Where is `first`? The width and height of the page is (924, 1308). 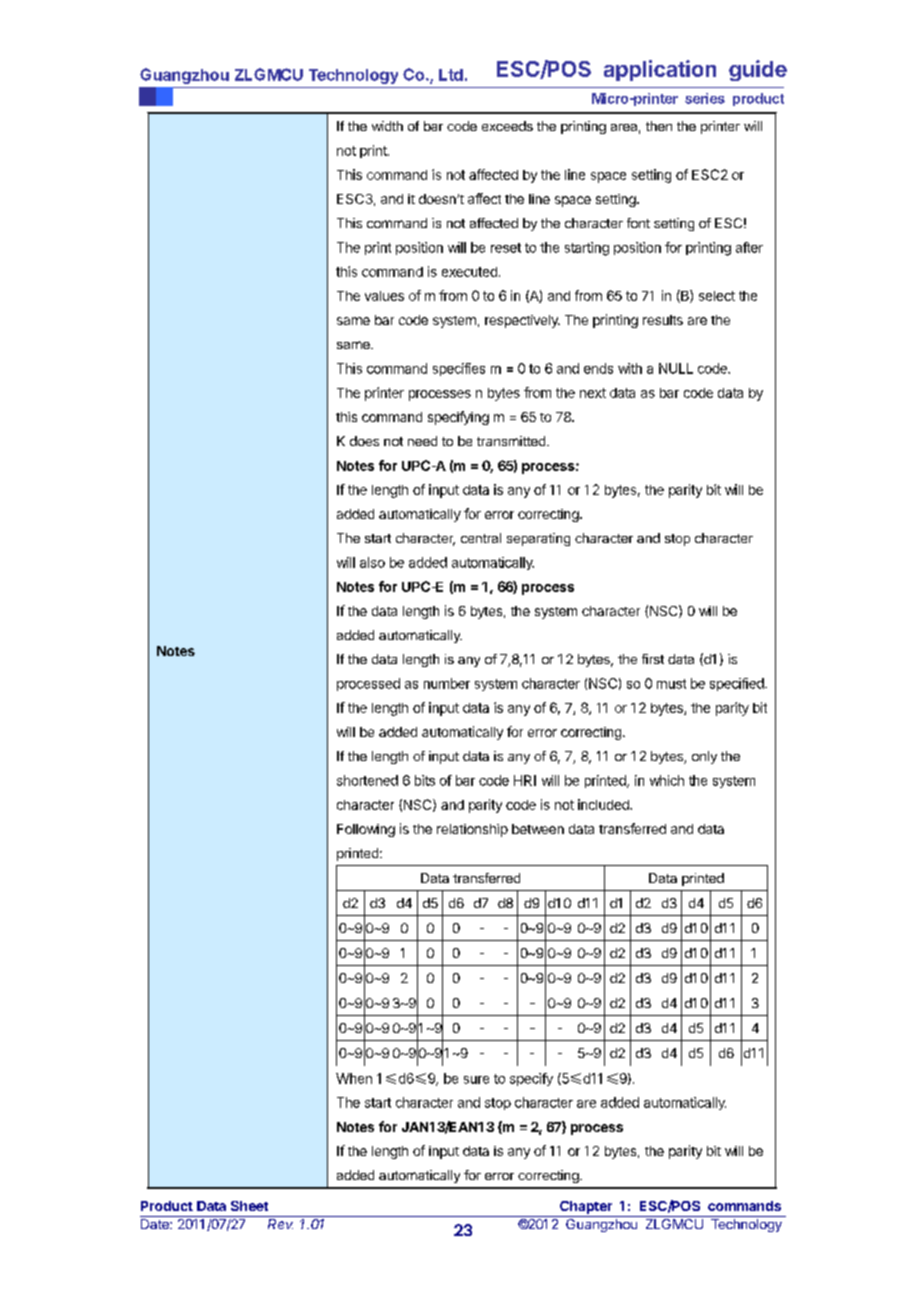
first is located at coordinates (653, 659).
